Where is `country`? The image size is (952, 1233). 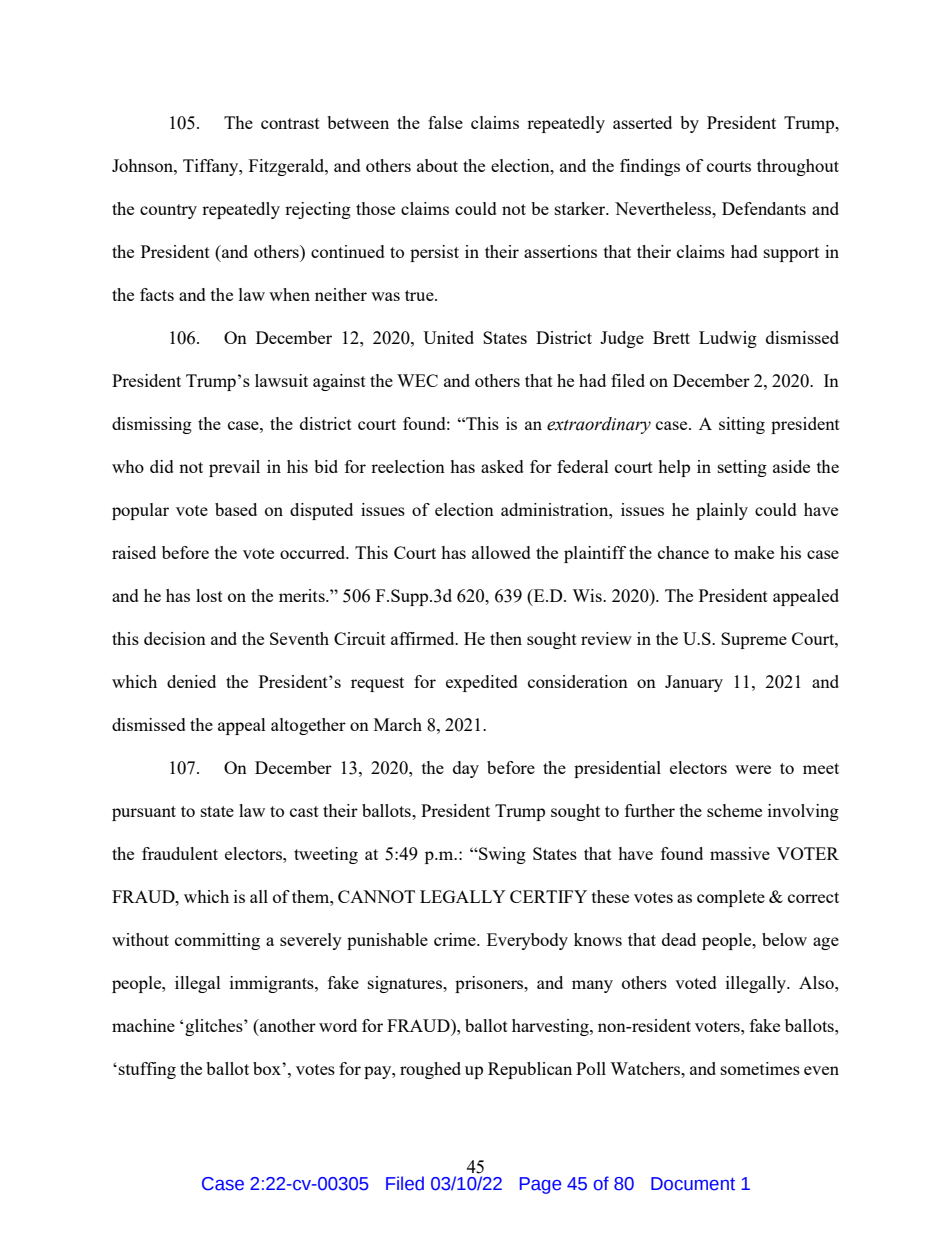 country is located at coordinates (168, 211).
